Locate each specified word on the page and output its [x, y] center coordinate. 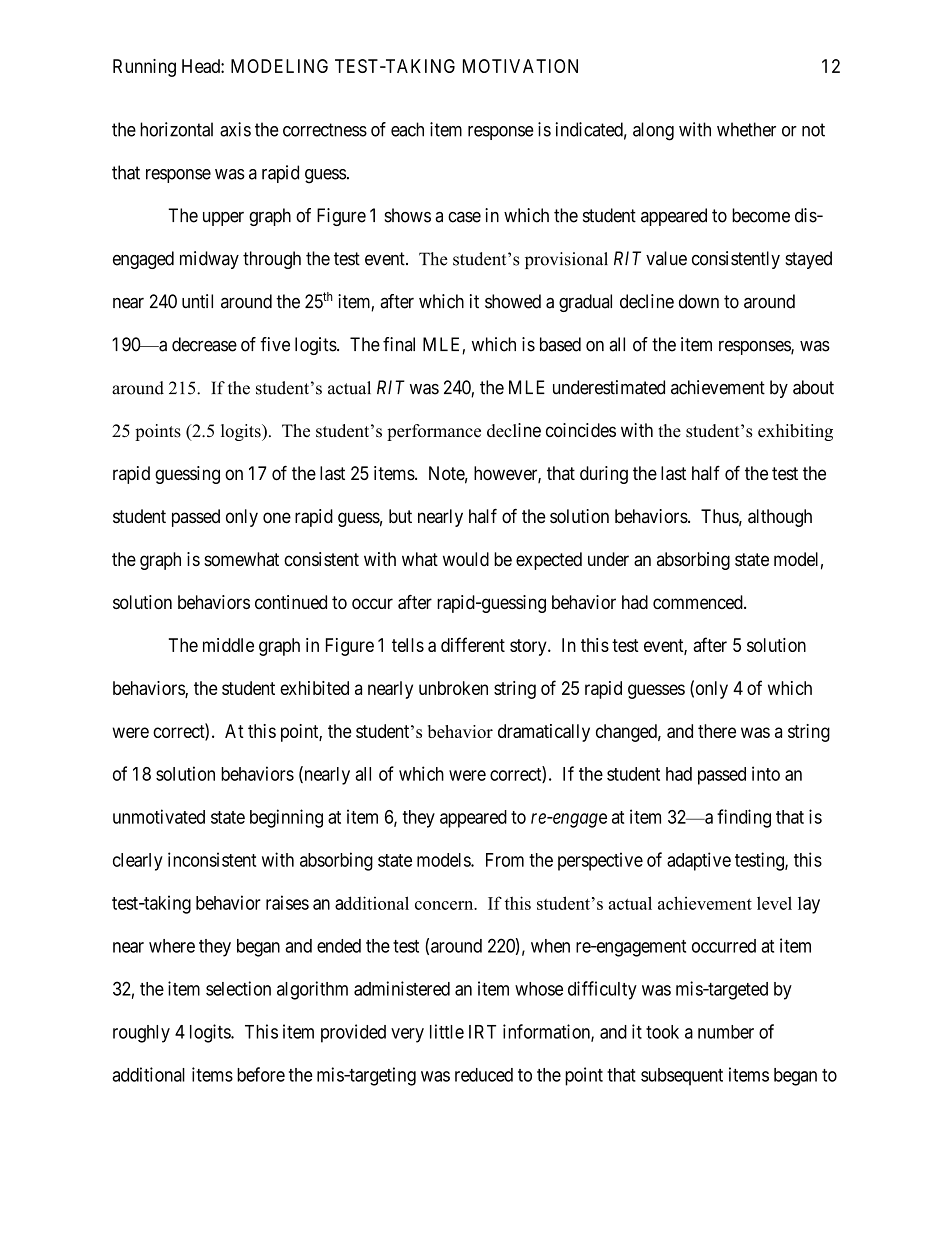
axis [235, 129]
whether [746, 129]
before [261, 1074]
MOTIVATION [520, 66]
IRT [482, 1032]
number [726, 1032]
